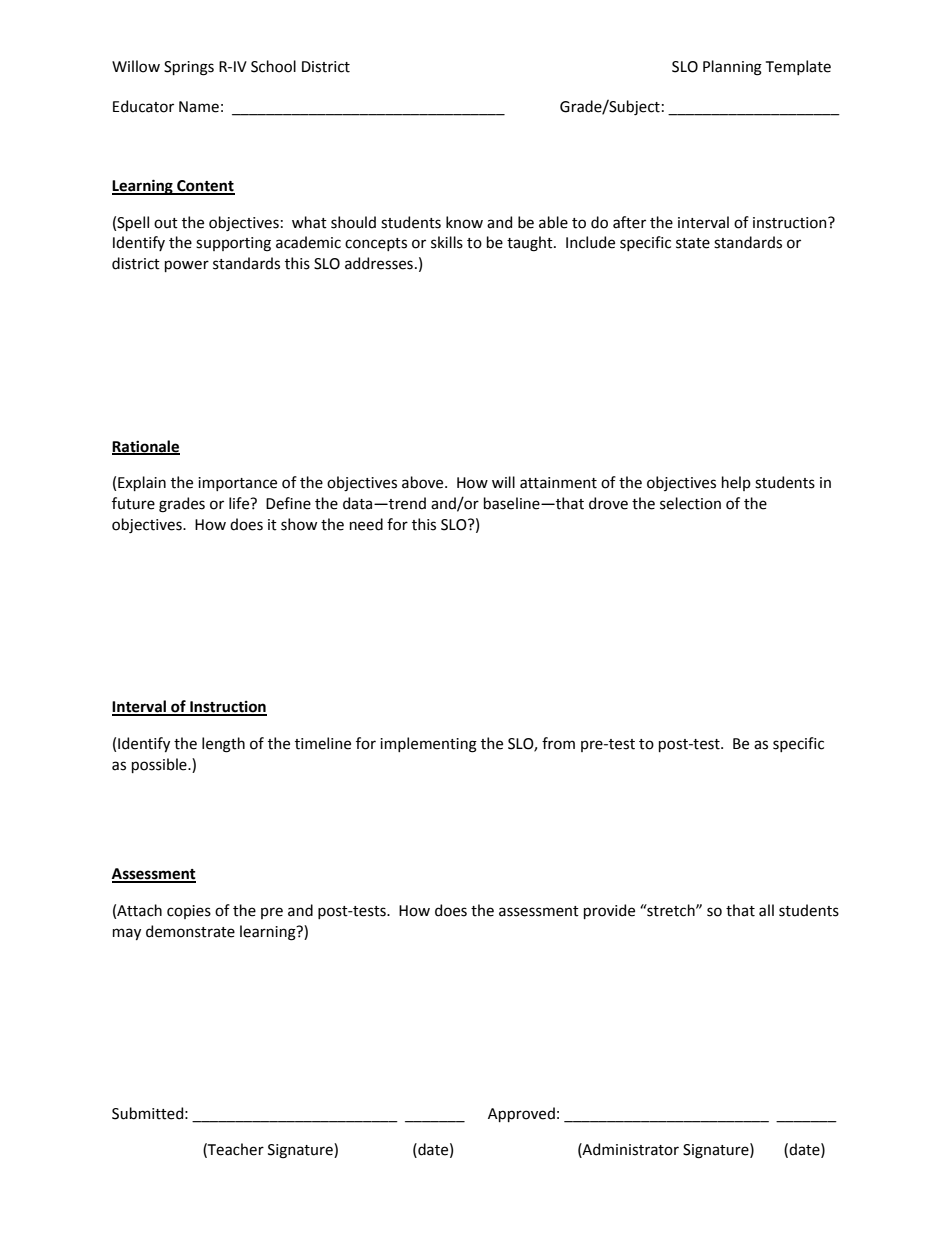 Image resolution: width=952 pixels, height=1233 pixels. Describe the element at coordinates (766, 910) in the screenshot. I see `all` at that location.
